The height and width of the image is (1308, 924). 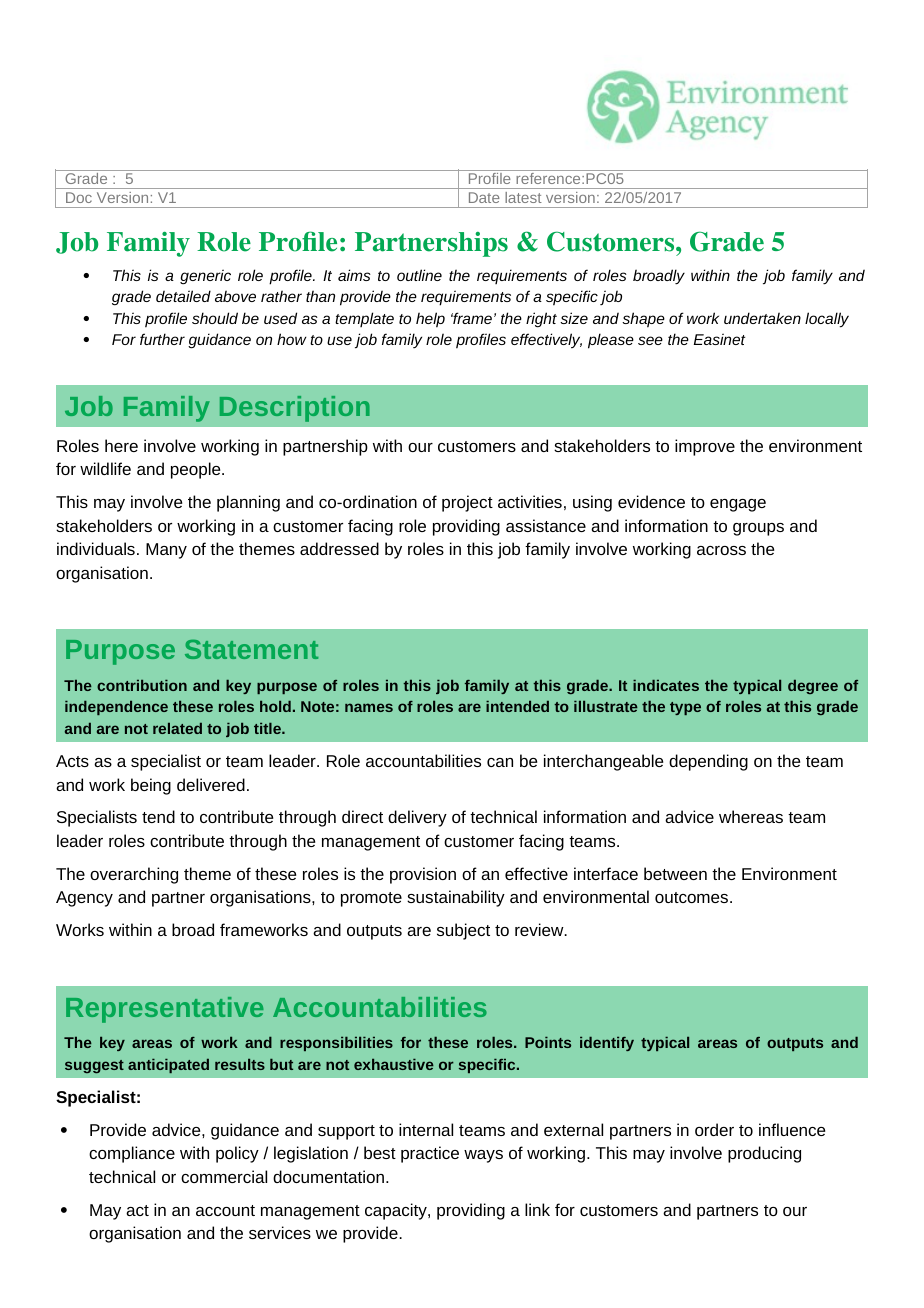 I want to click on depending, so click(x=708, y=762).
